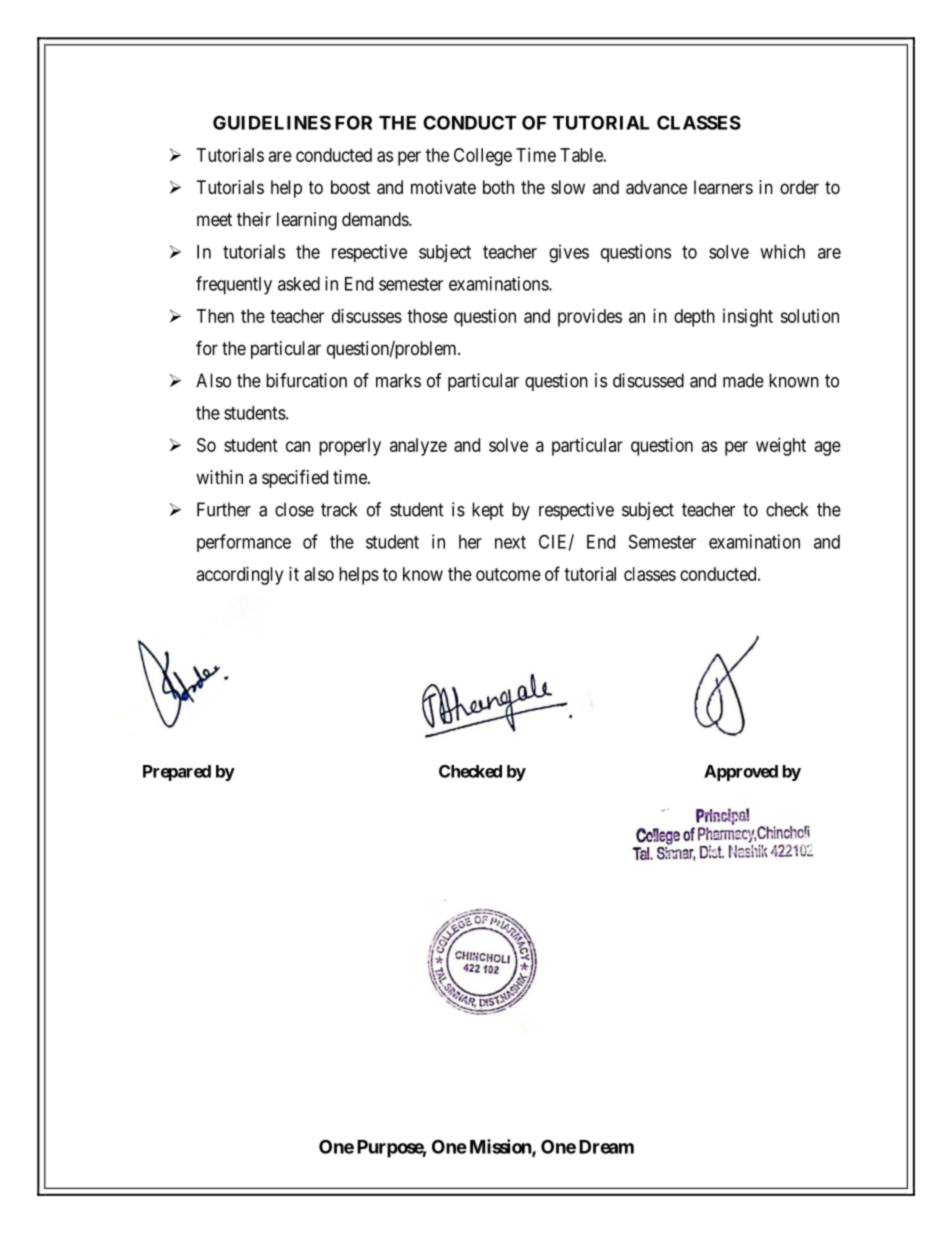  I want to click on their, so click(254, 219).
